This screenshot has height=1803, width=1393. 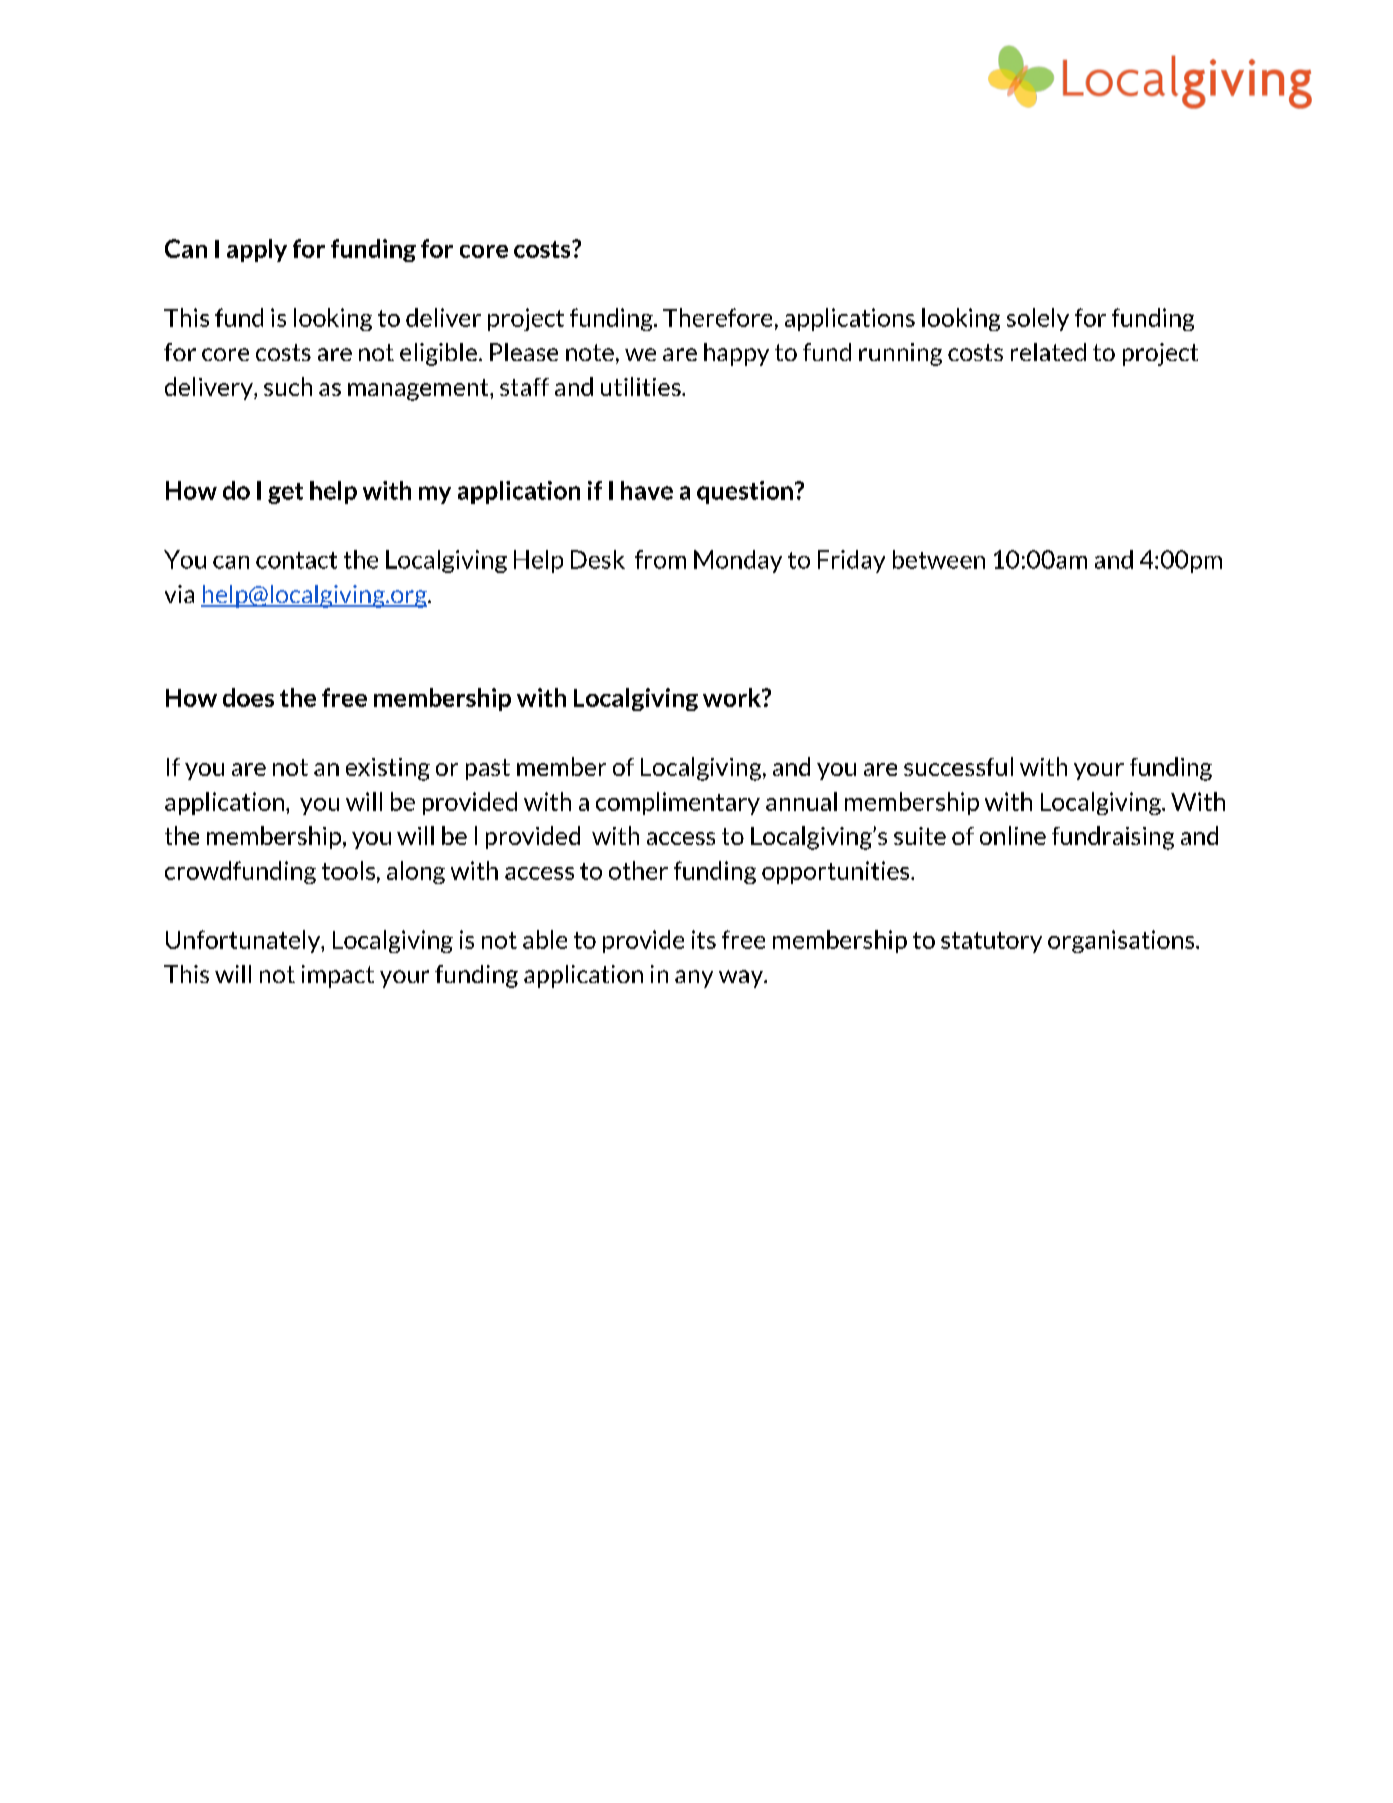 What do you see at coordinates (939, 559) in the screenshot?
I see `between` at bounding box center [939, 559].
